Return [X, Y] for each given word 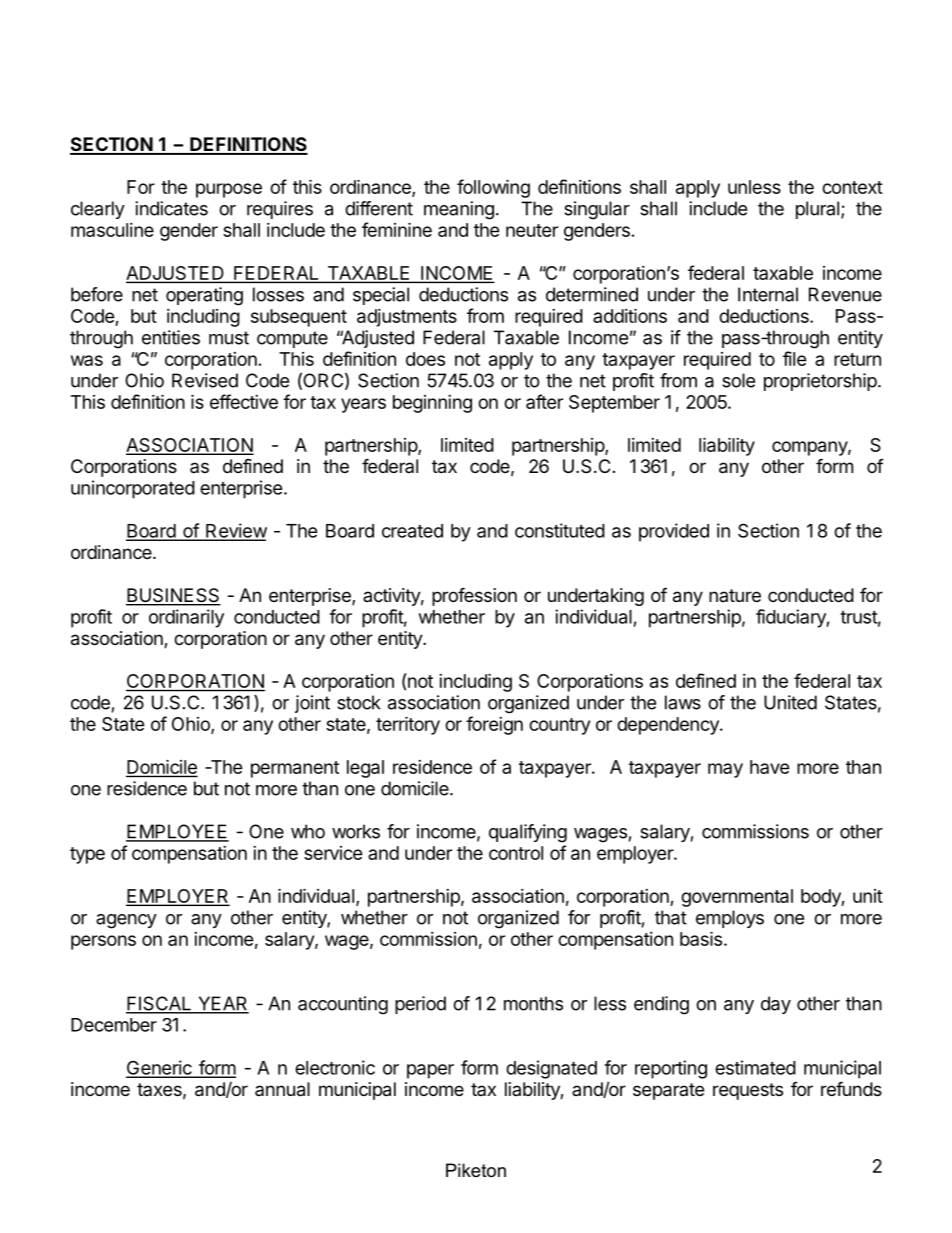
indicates [171, 208]
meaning [459, 210]
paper [430, 1071]
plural [817, 210]
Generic [160, 1068]
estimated [755, 1067]
